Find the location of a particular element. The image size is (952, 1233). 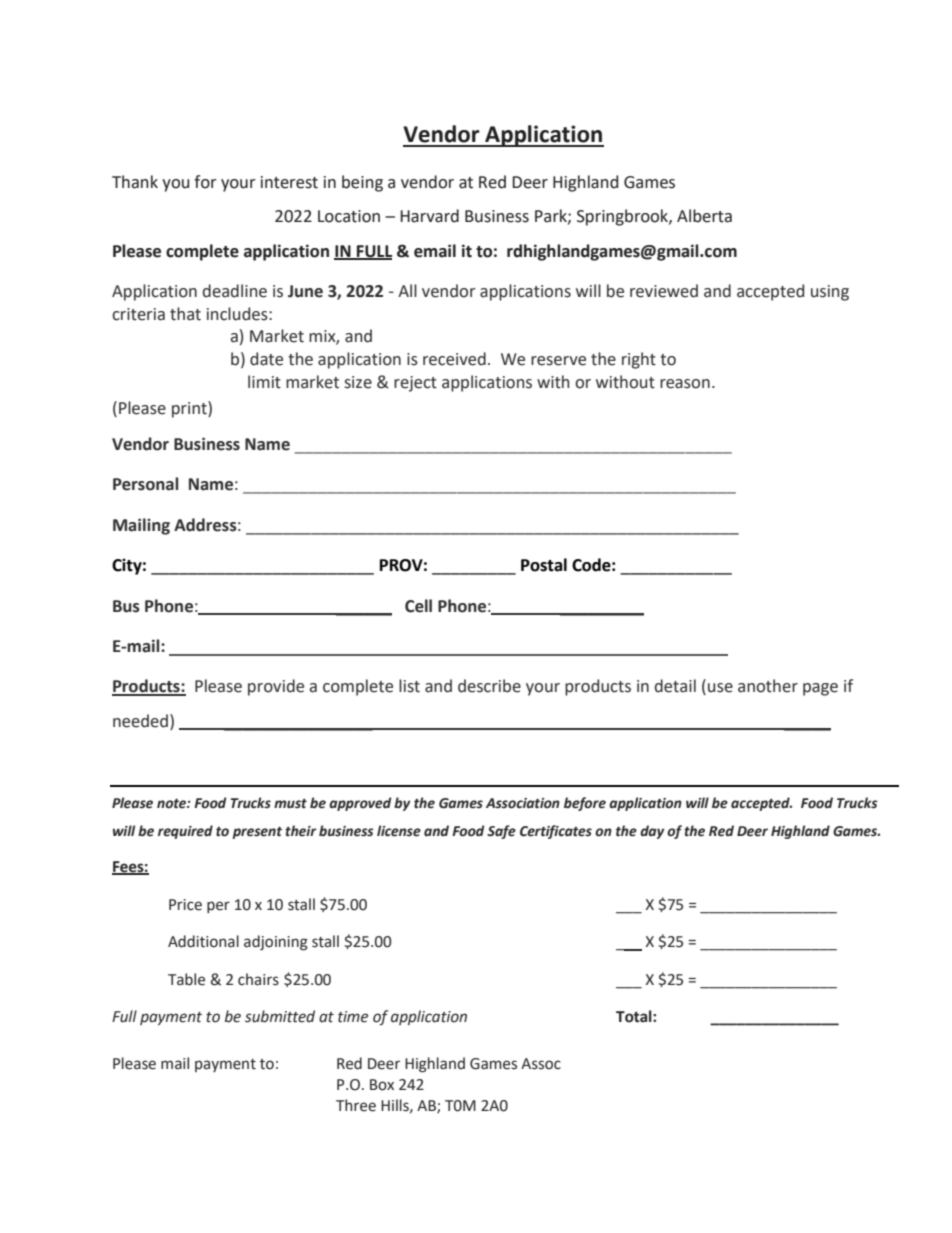

Alberta is located at coordinates (704, 216).
